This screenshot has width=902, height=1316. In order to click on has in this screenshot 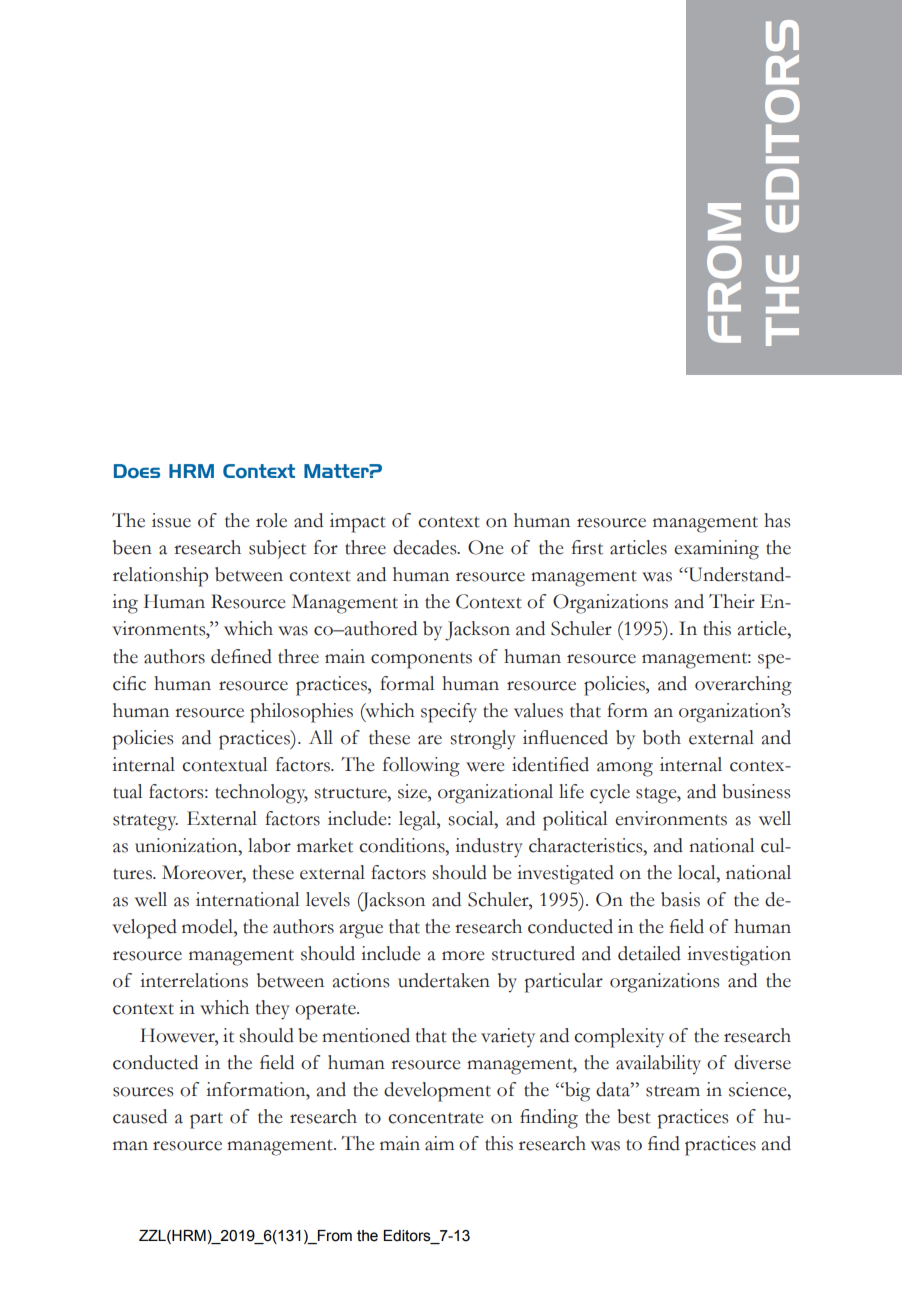, I will do `click(777, 520)`.
